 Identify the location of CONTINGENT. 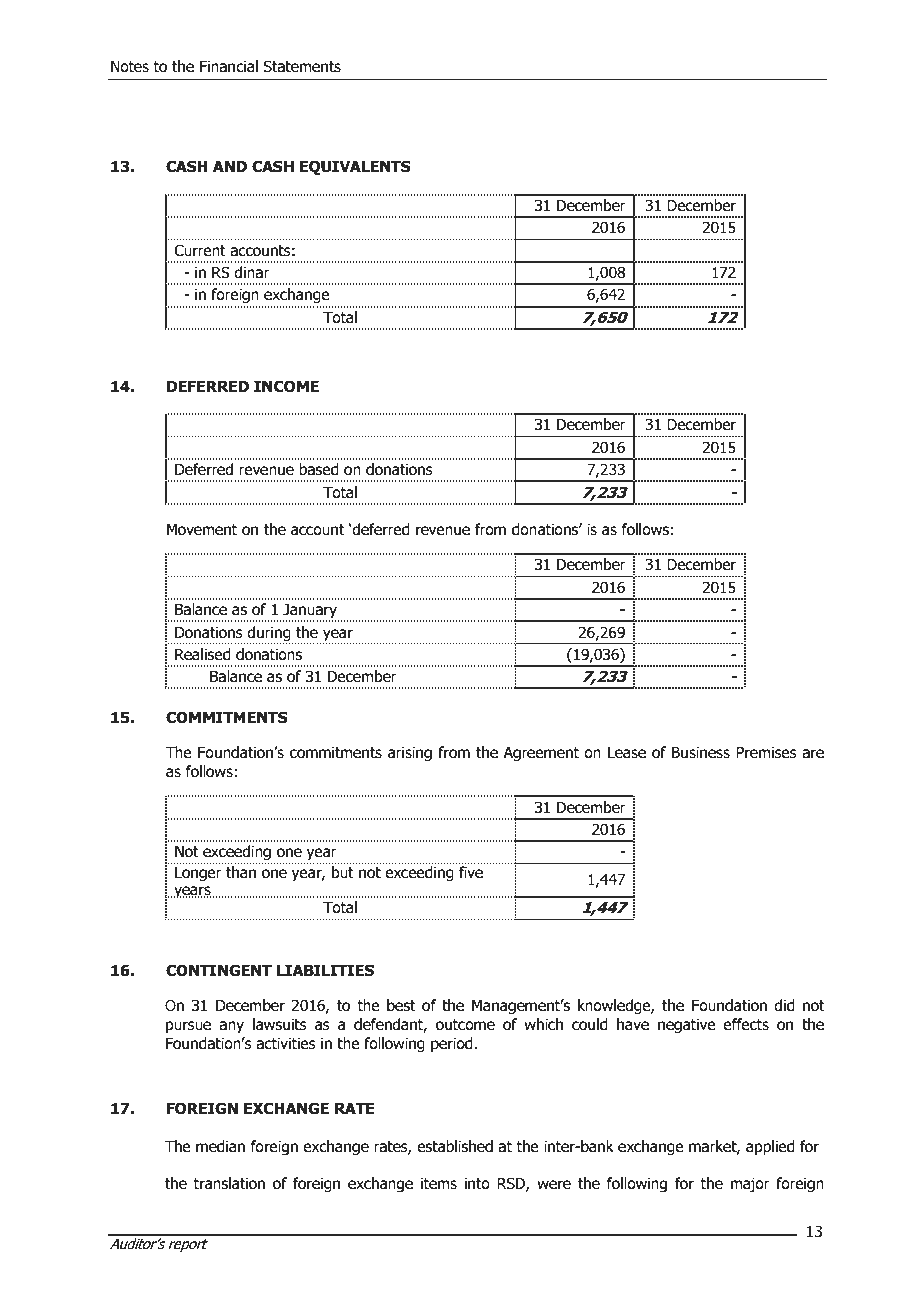
(219, 970).
